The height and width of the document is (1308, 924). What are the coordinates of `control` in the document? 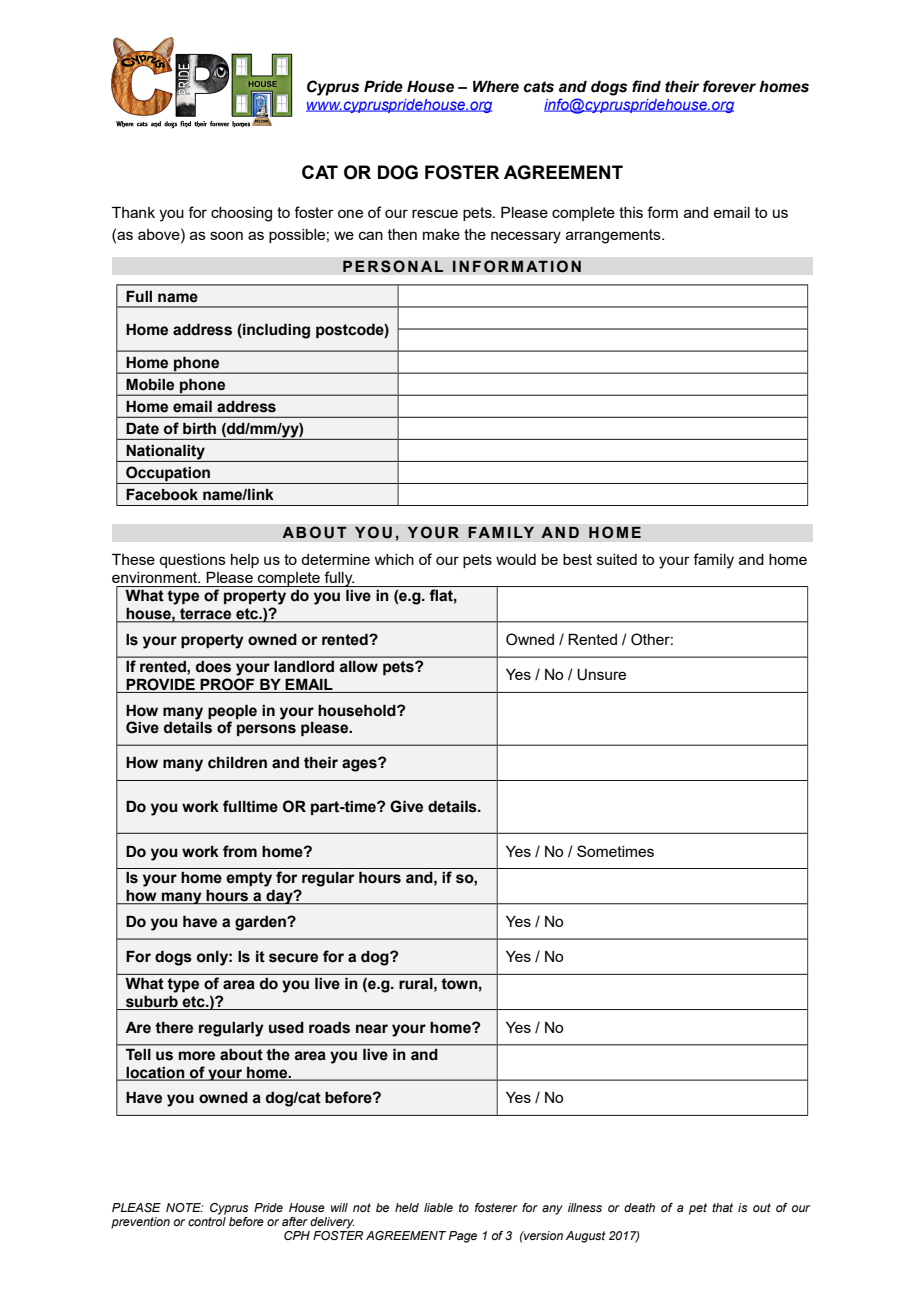 It's located at (207, 1221).
